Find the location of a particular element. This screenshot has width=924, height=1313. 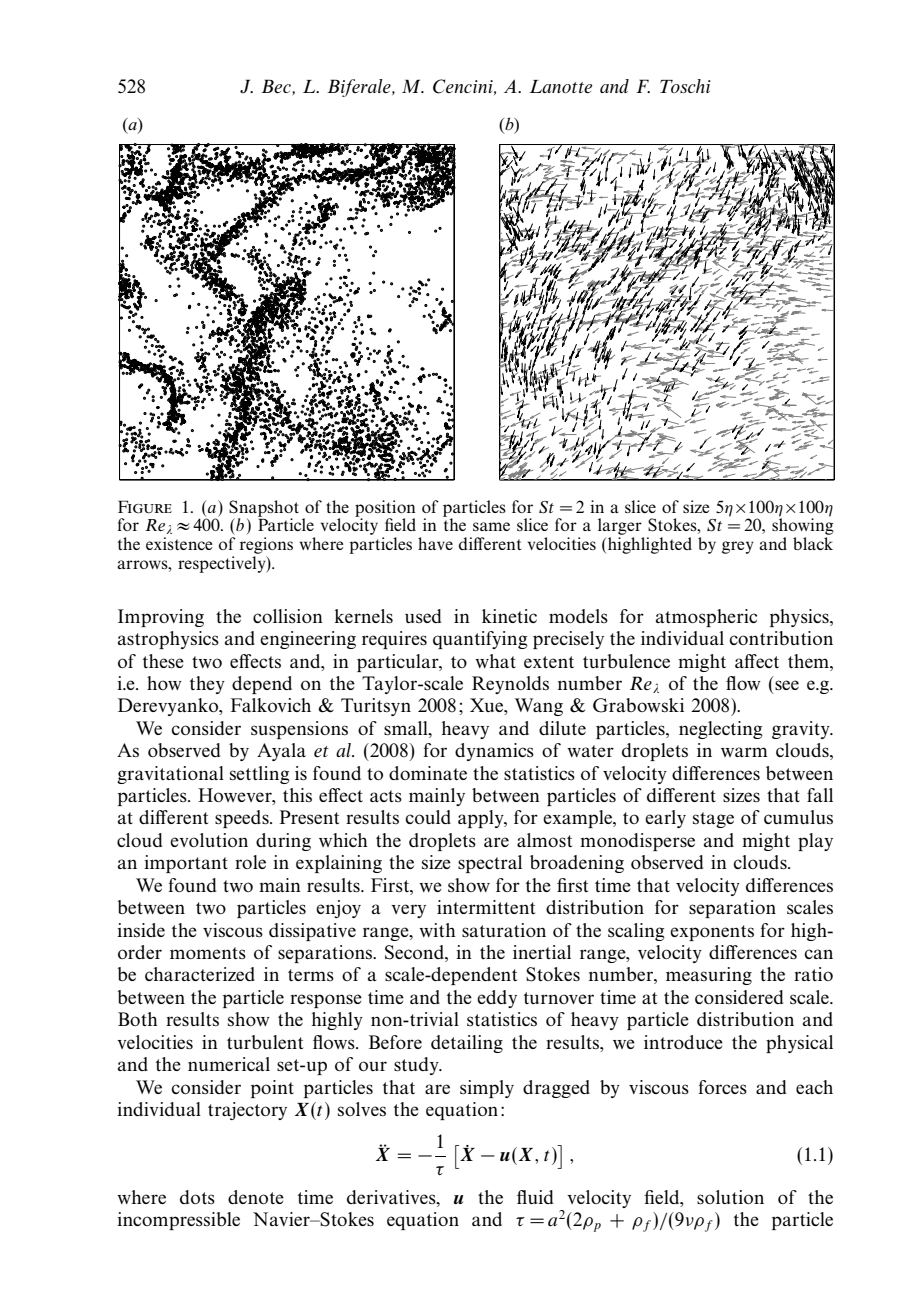

Bec is located at coordinates (277, 86).
